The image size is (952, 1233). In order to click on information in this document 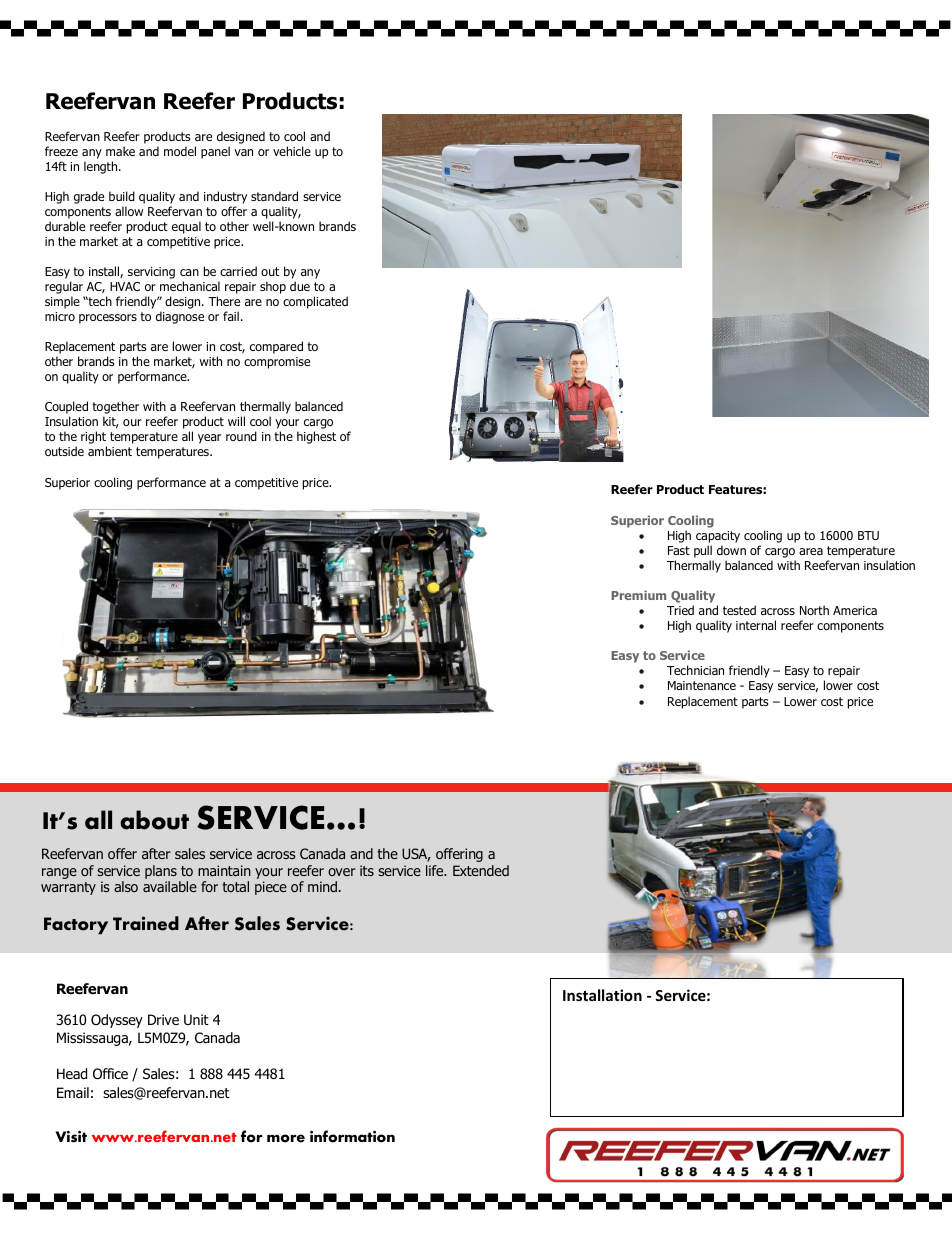, I will do `click(352, 1136)`.
